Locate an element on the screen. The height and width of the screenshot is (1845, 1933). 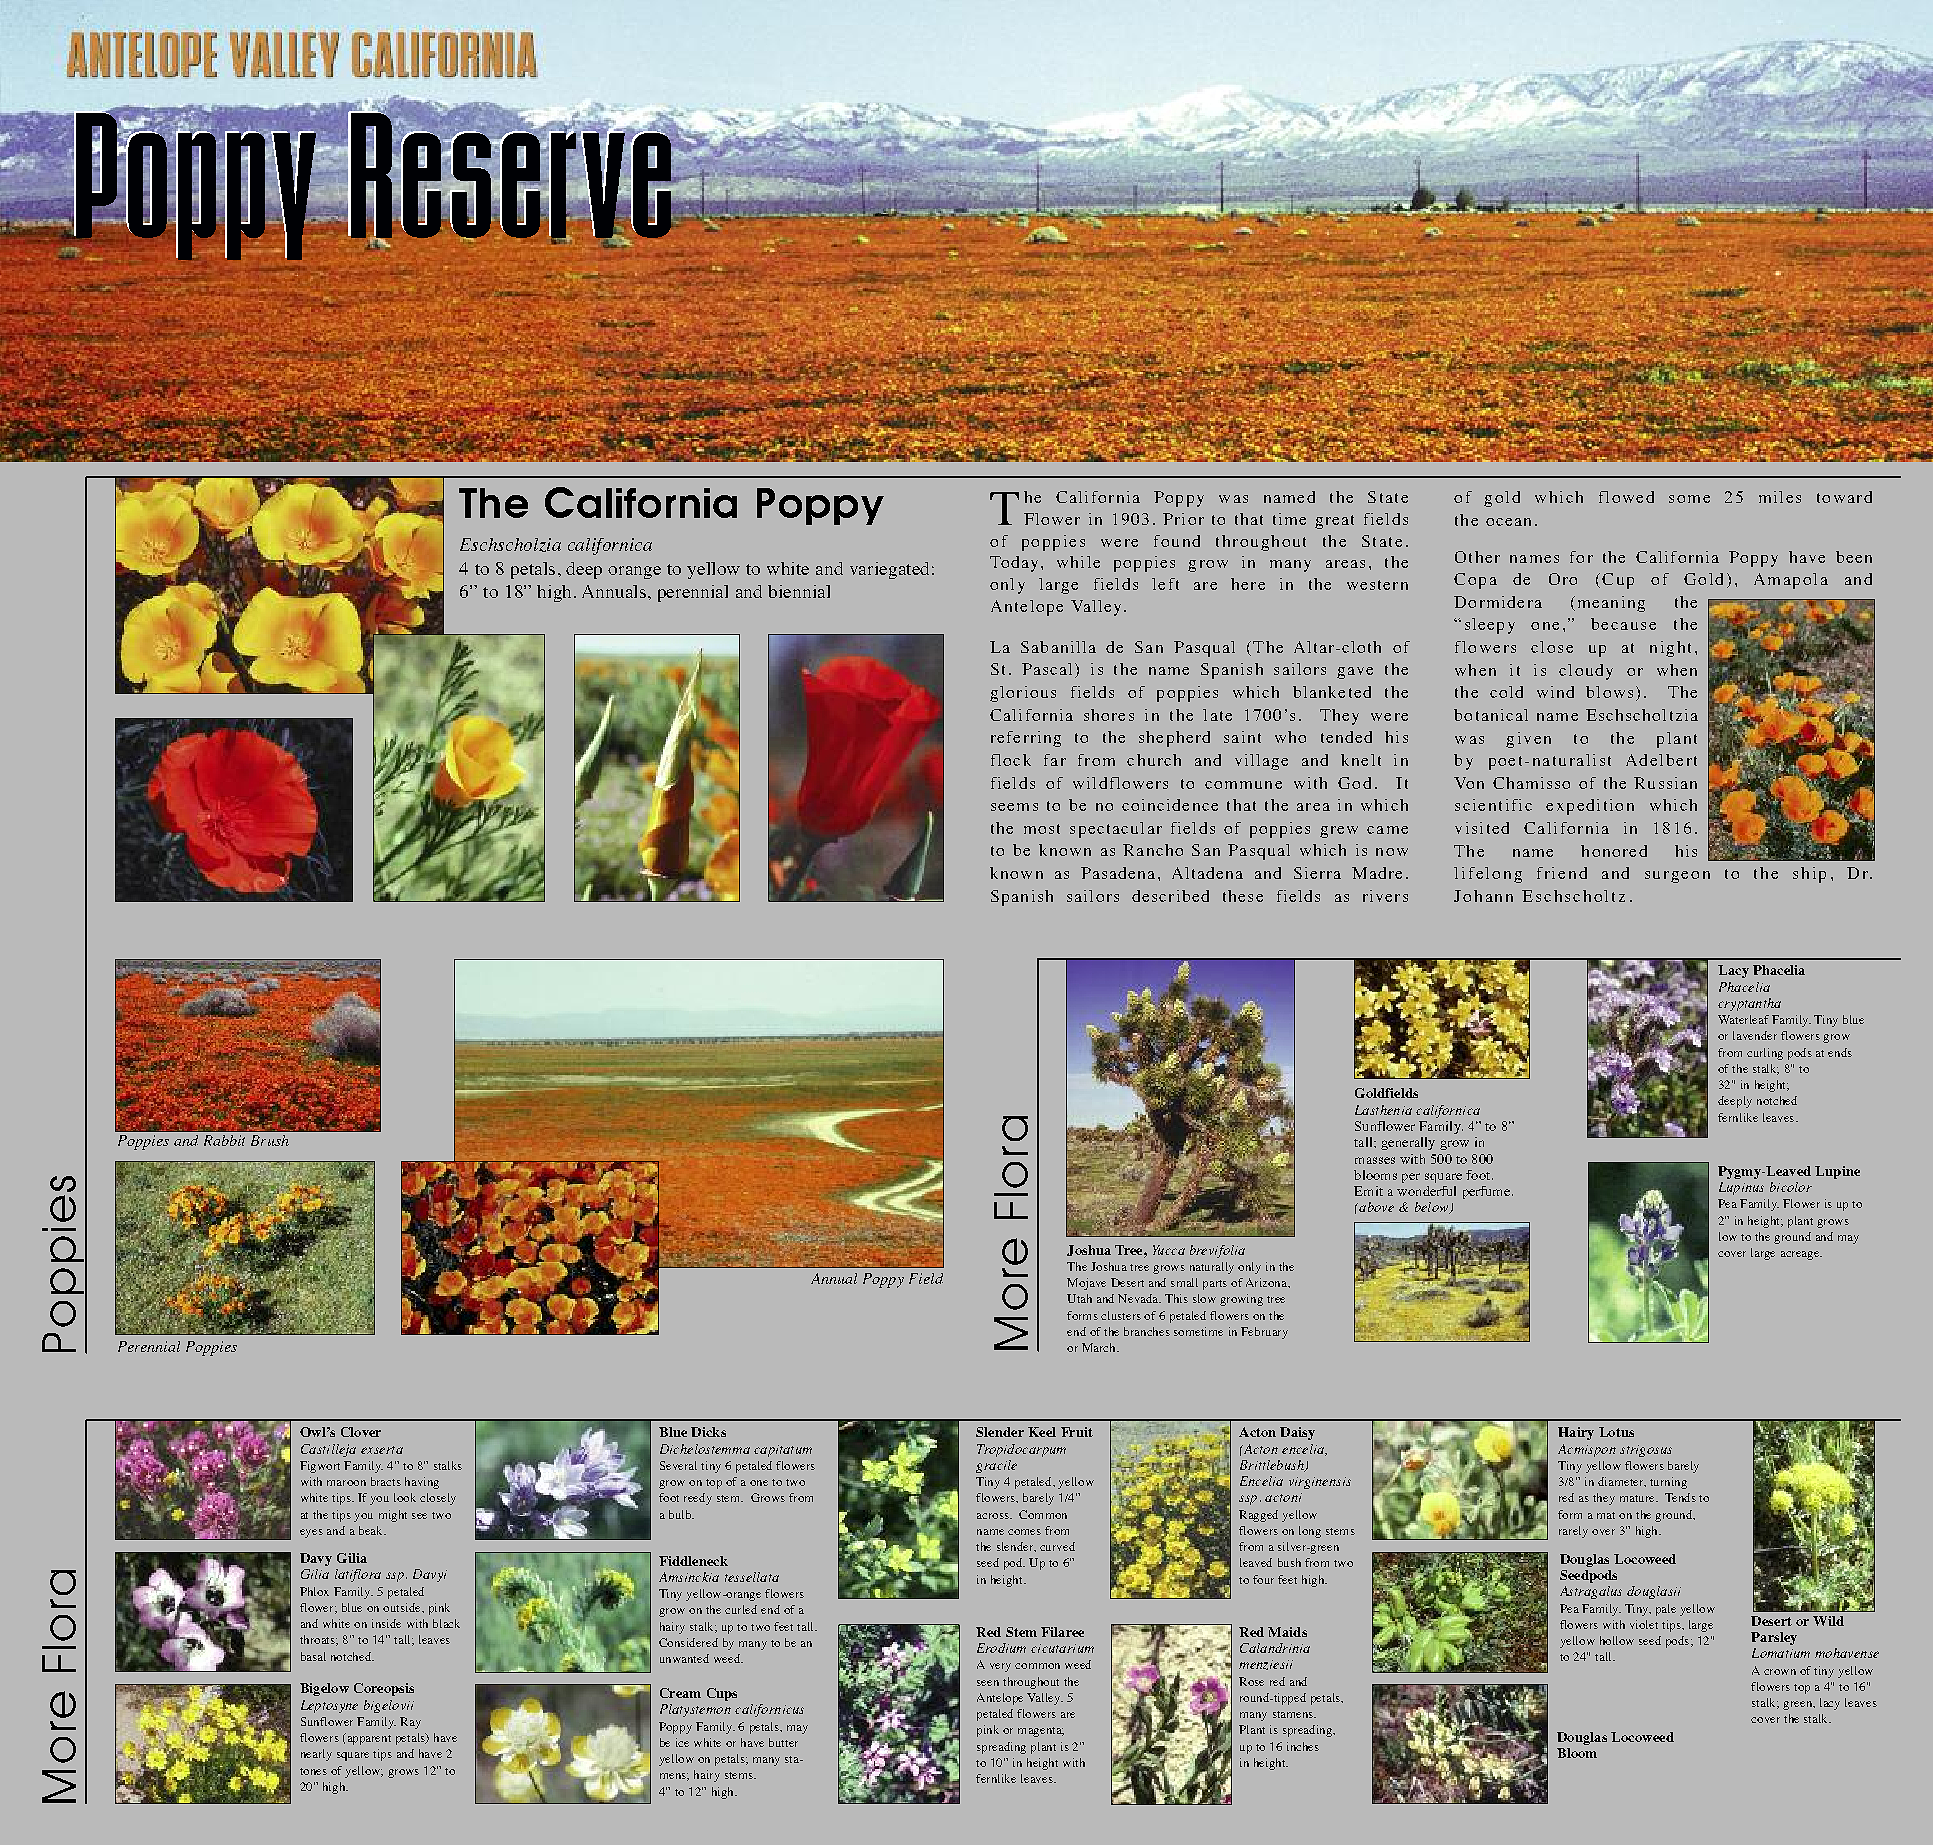
Brush is located at coordinates (270, 1140).
